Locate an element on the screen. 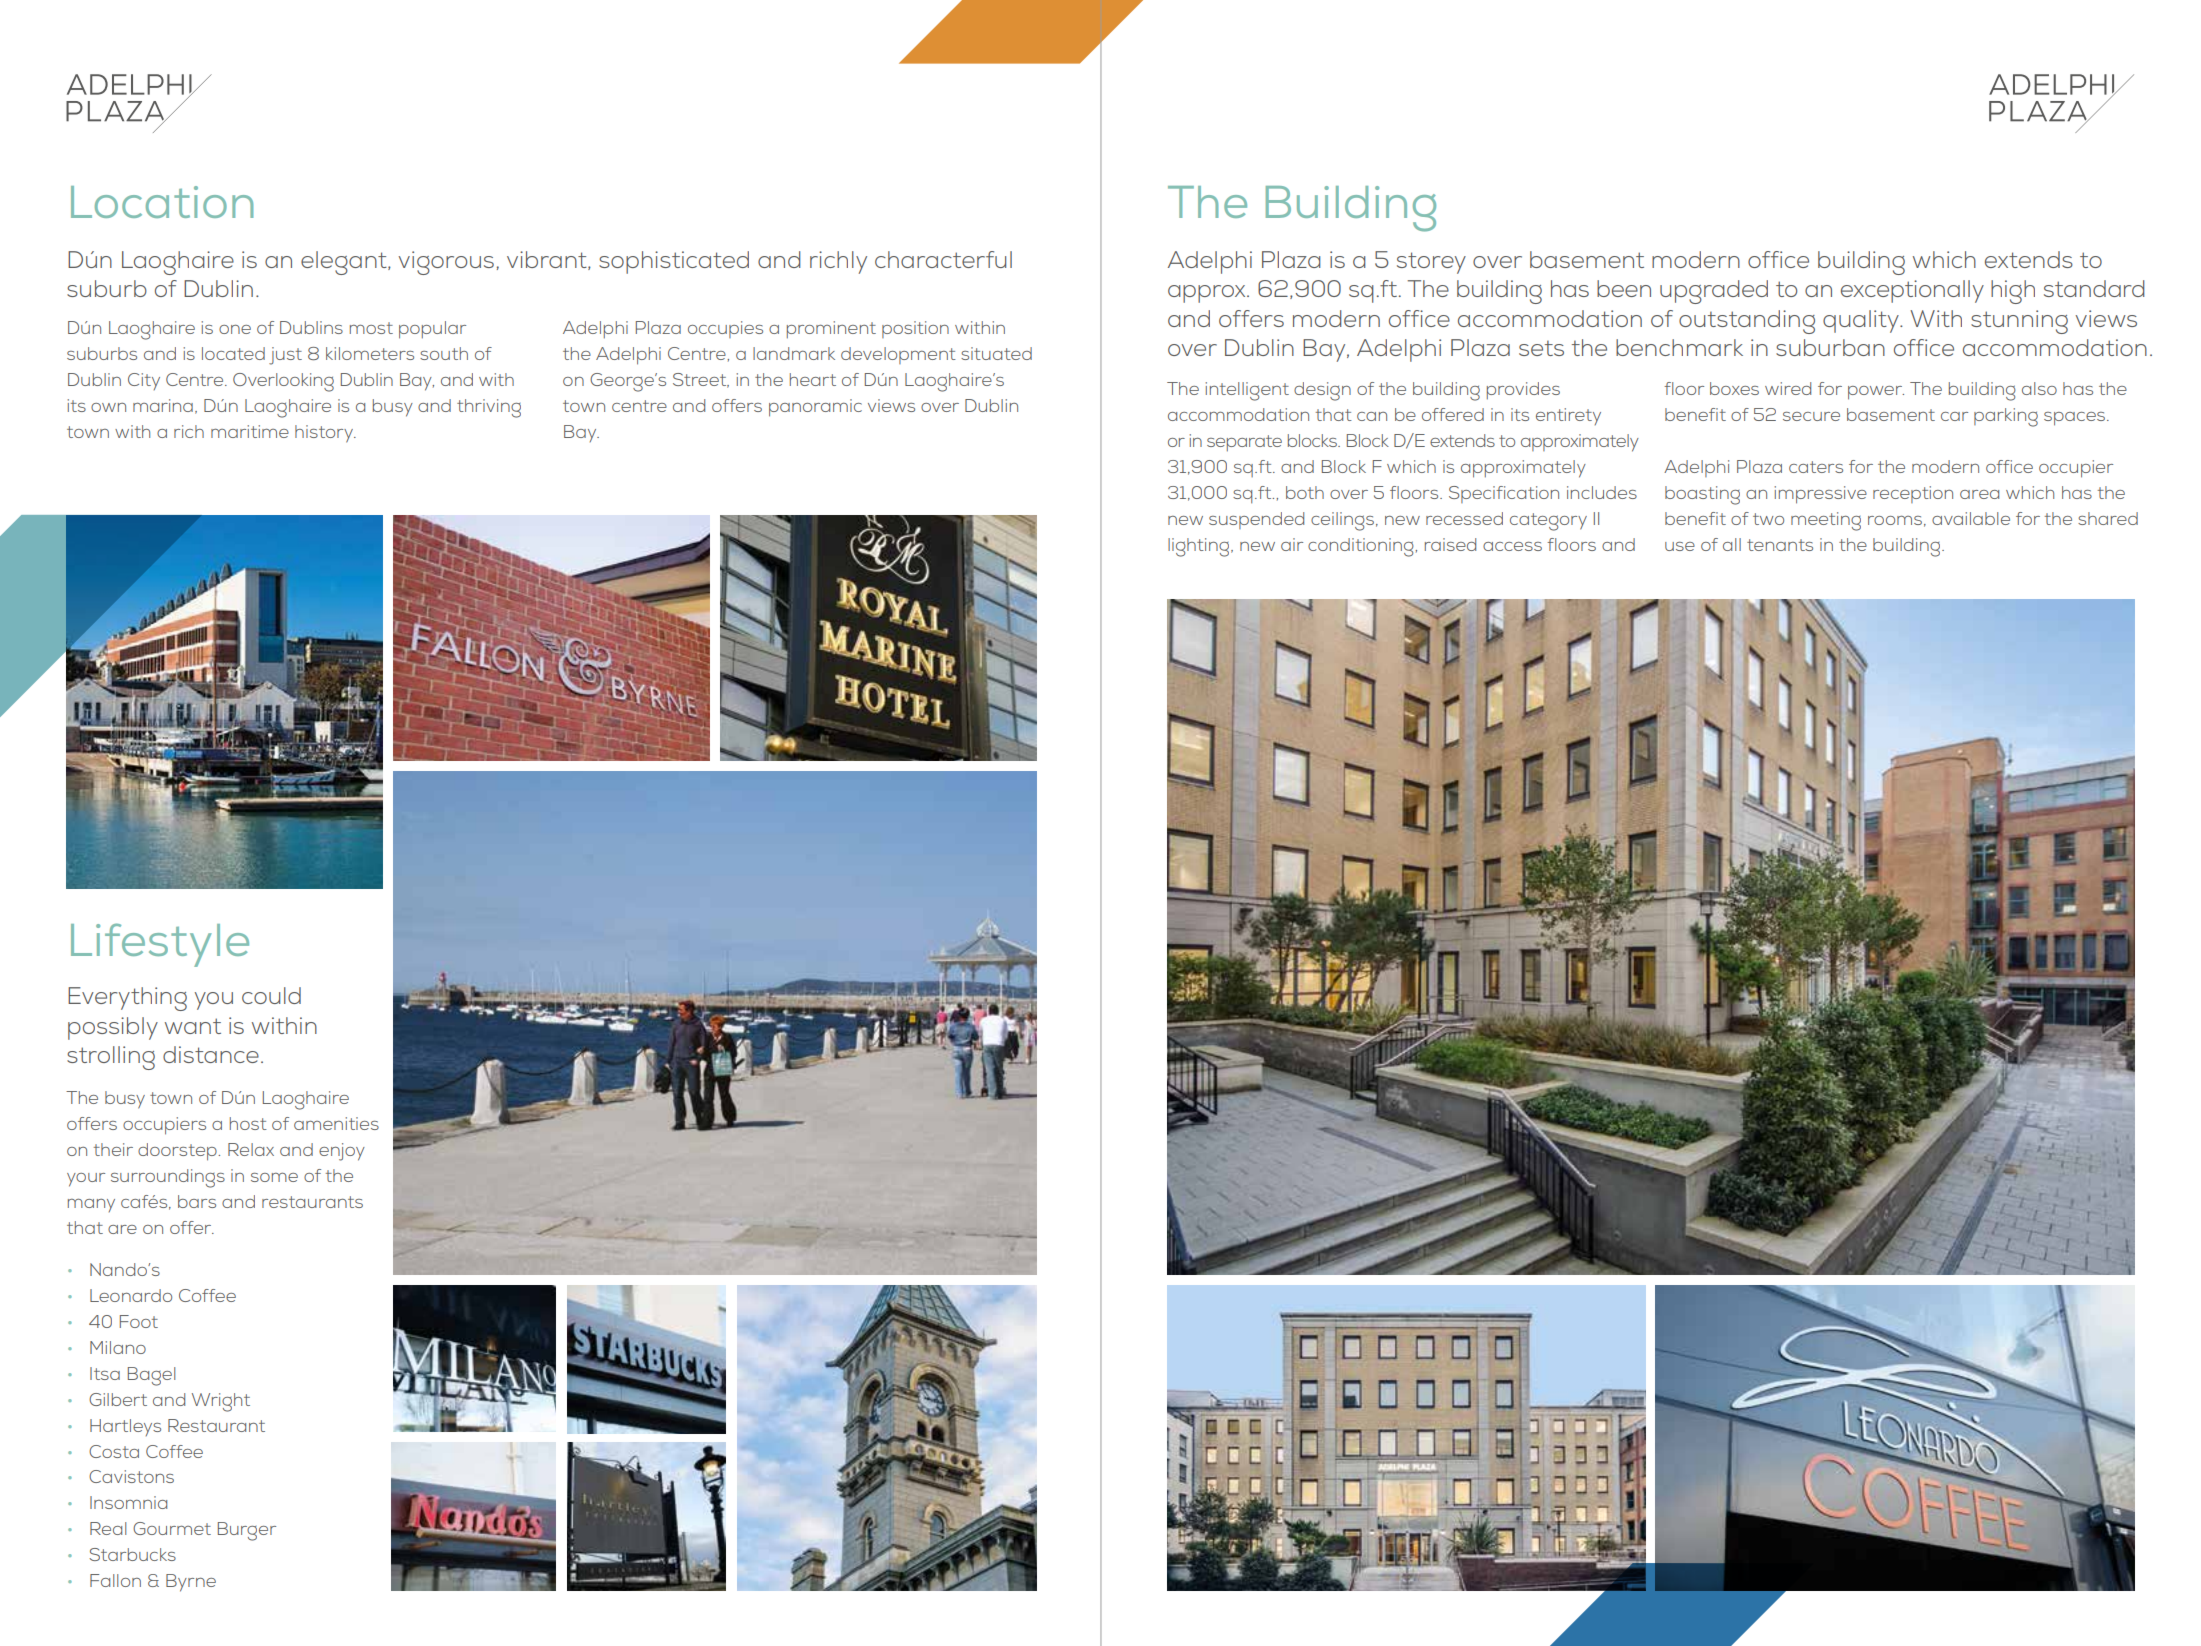 The image size is (2201, 1646). impressive is located at coordinates (1820, 495).
